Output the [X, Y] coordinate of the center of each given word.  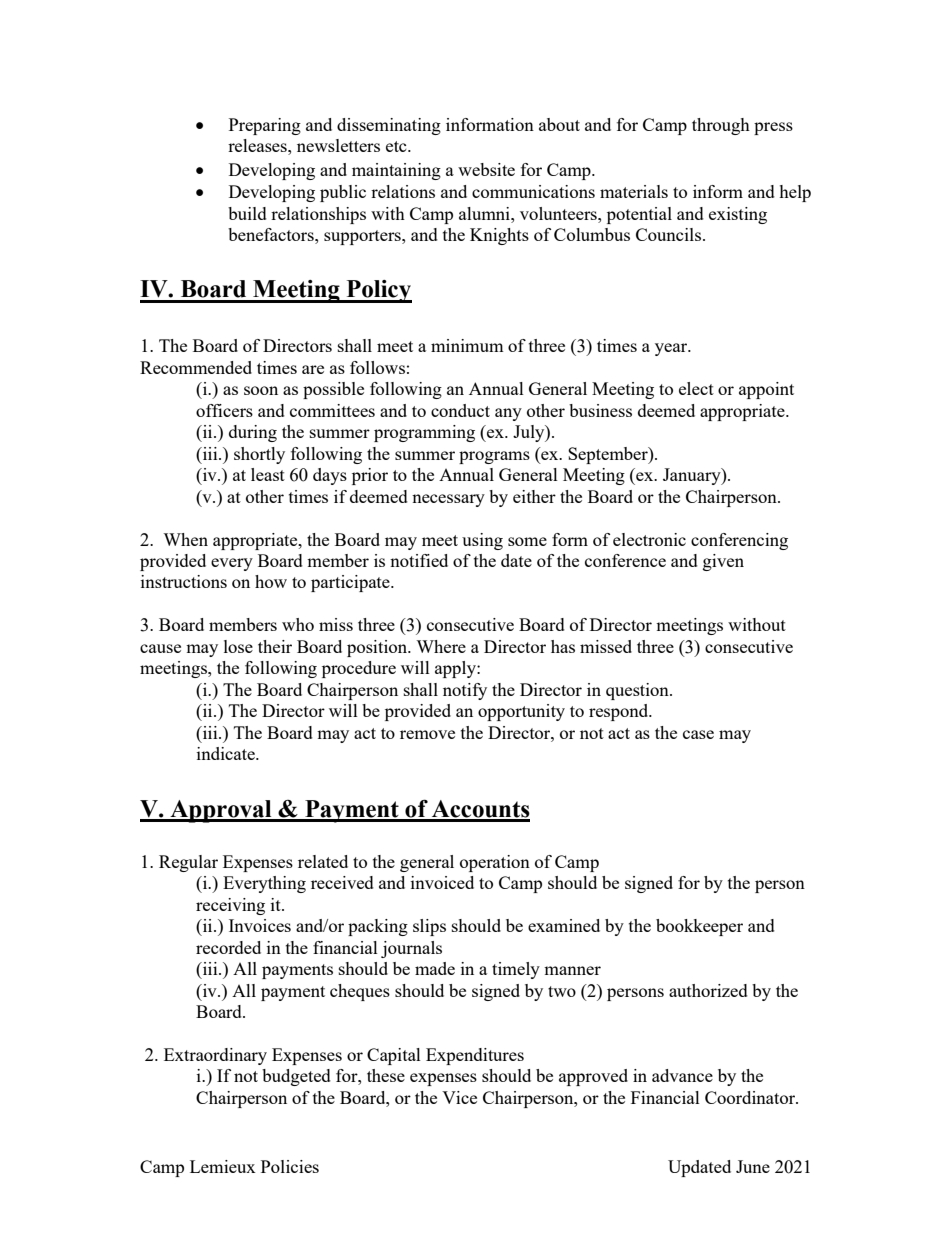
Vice [459, 1097]
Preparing [265, 126]
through [721, 126]
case [698, 734]
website [486, 169]
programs [494, 457]
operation [495, 863]
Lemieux [223, 1166]
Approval [221, 811]
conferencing [739, 541]
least [268, 474]
